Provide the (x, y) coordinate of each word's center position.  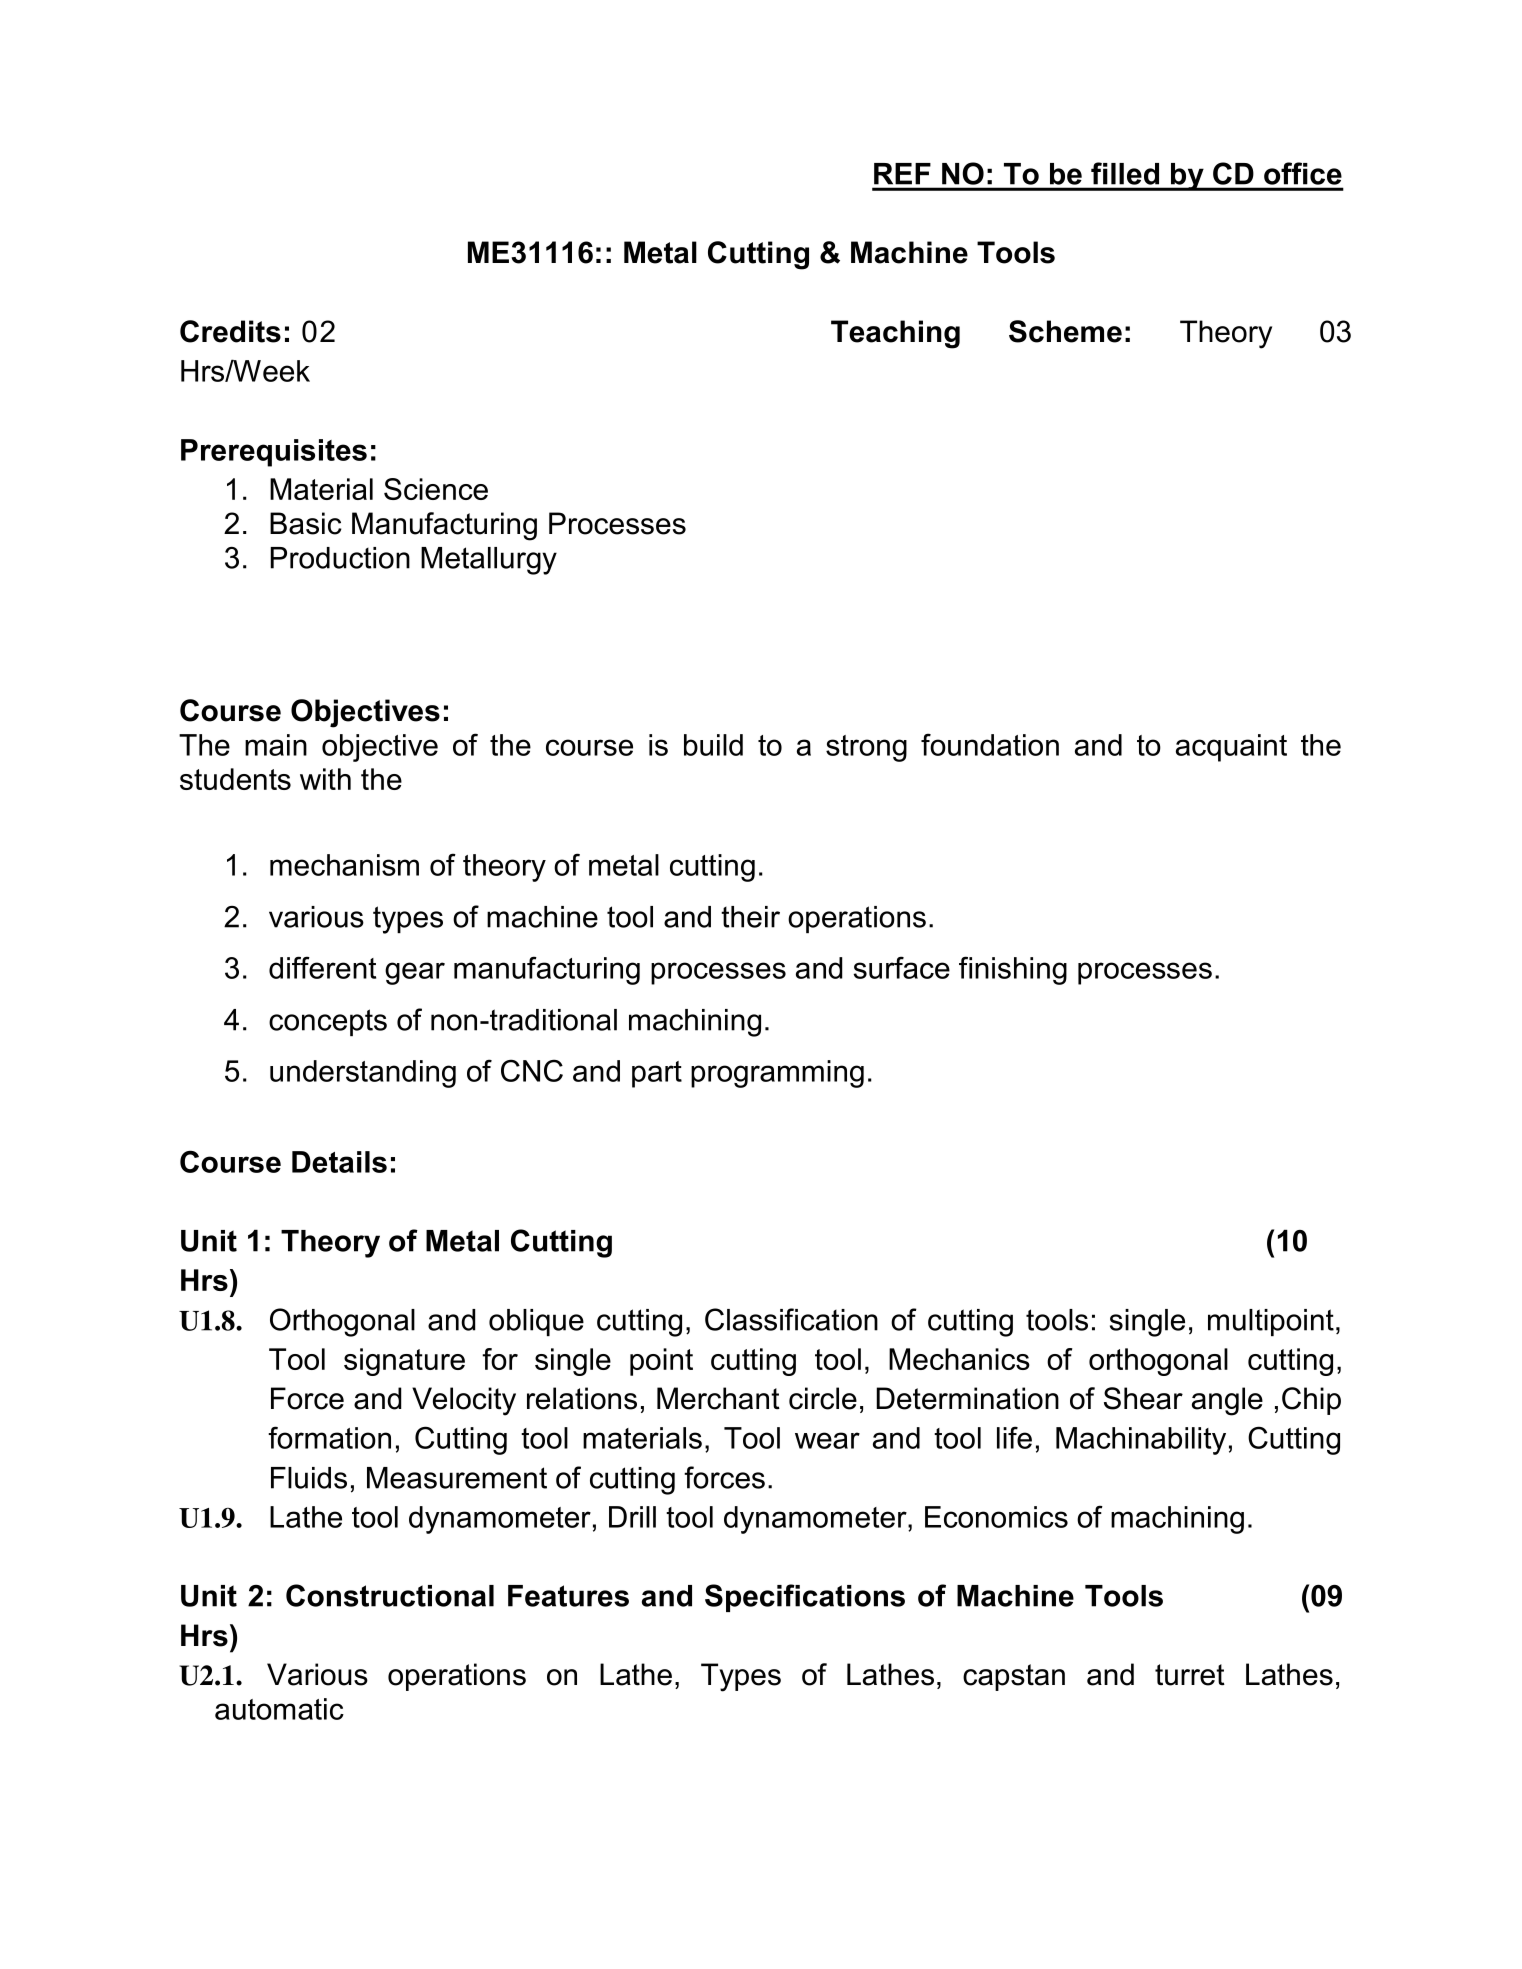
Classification (791, 1319)
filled (1125, 173)
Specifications (805, 1598)
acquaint (1231, 748)
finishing (1013, 970)
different (322, 967)
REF (902, 173)
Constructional (390, 1595)
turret (1190, 1675)
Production (340, 558)
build (713, 745)
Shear (1143, 1398)
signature (404, 1362)
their (750, 917)
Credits (230, 331)
